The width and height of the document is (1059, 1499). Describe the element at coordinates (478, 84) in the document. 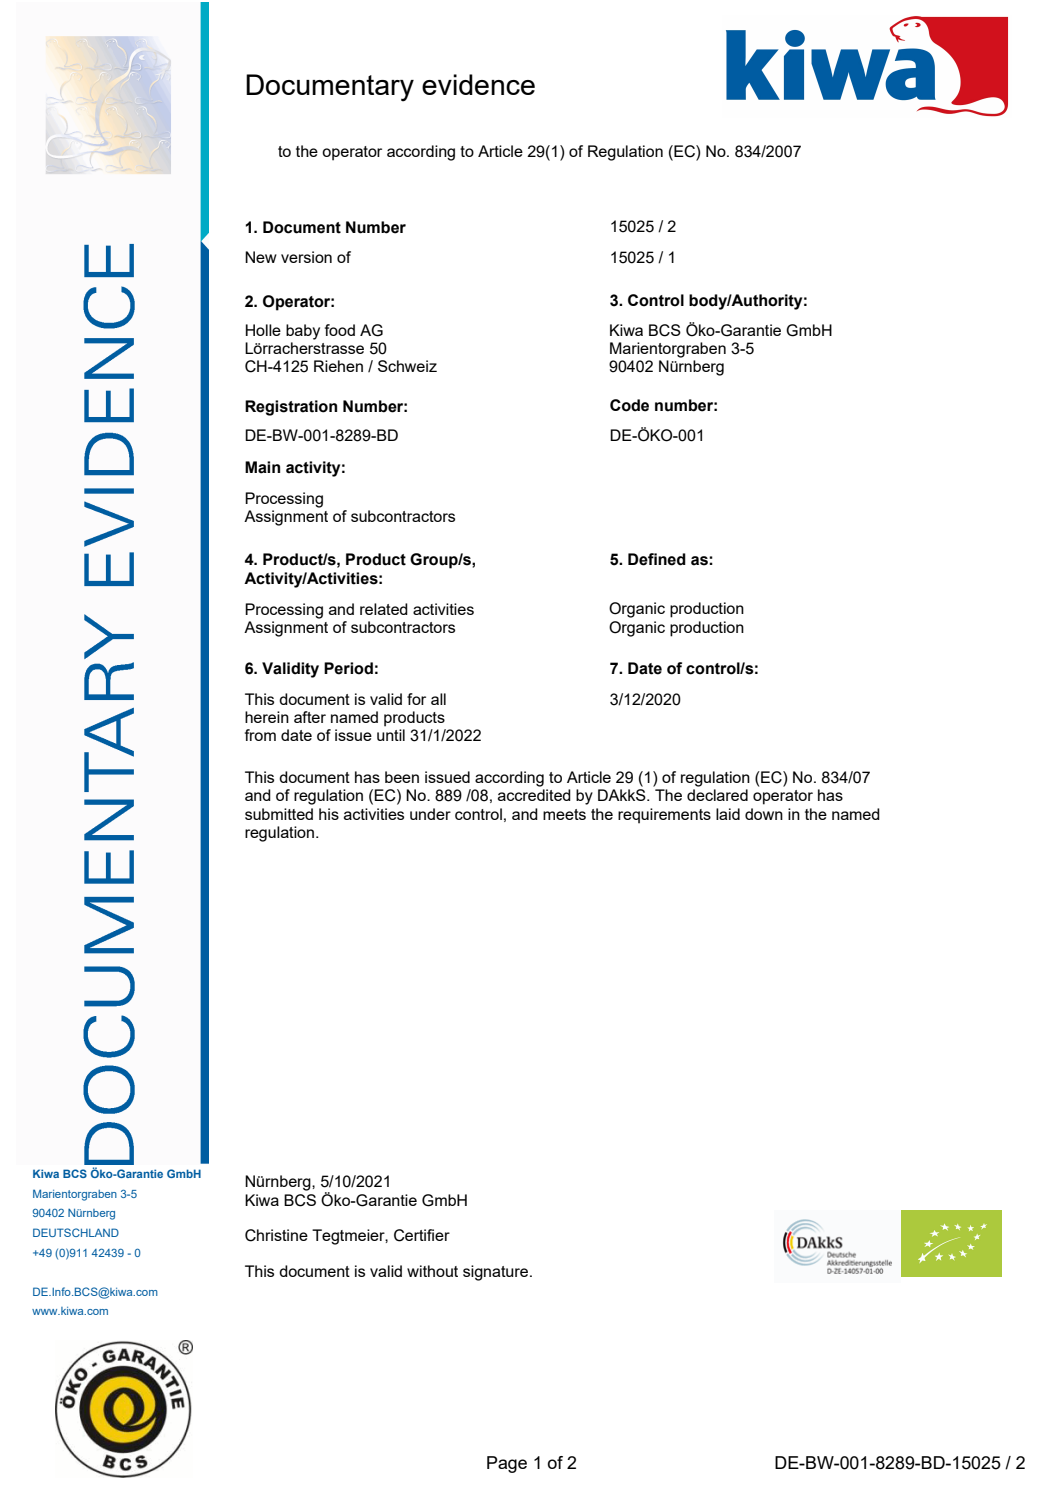

I see `evidence` at that location.
